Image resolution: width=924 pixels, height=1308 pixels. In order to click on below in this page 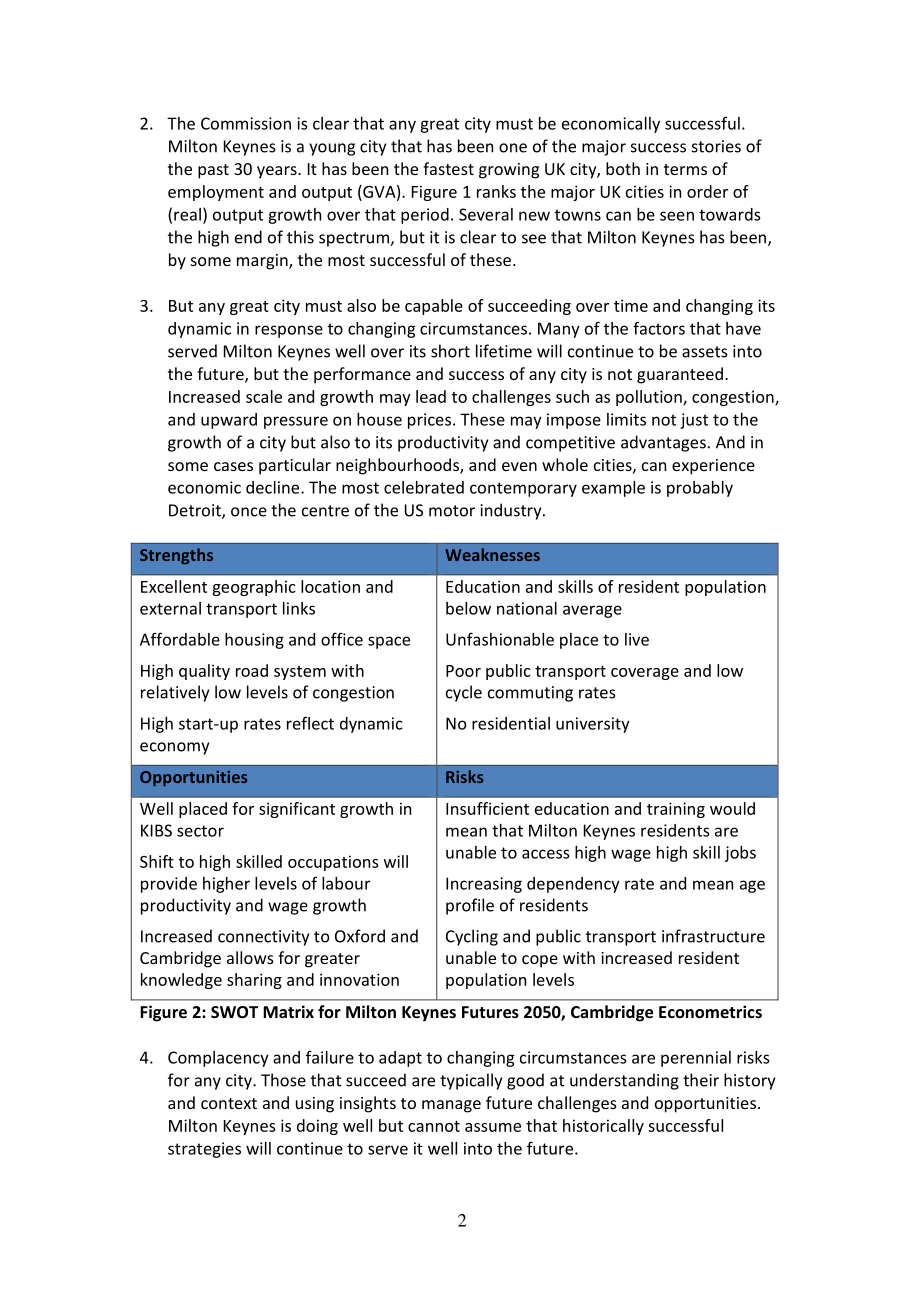, I will do `click(468, 608)`.
